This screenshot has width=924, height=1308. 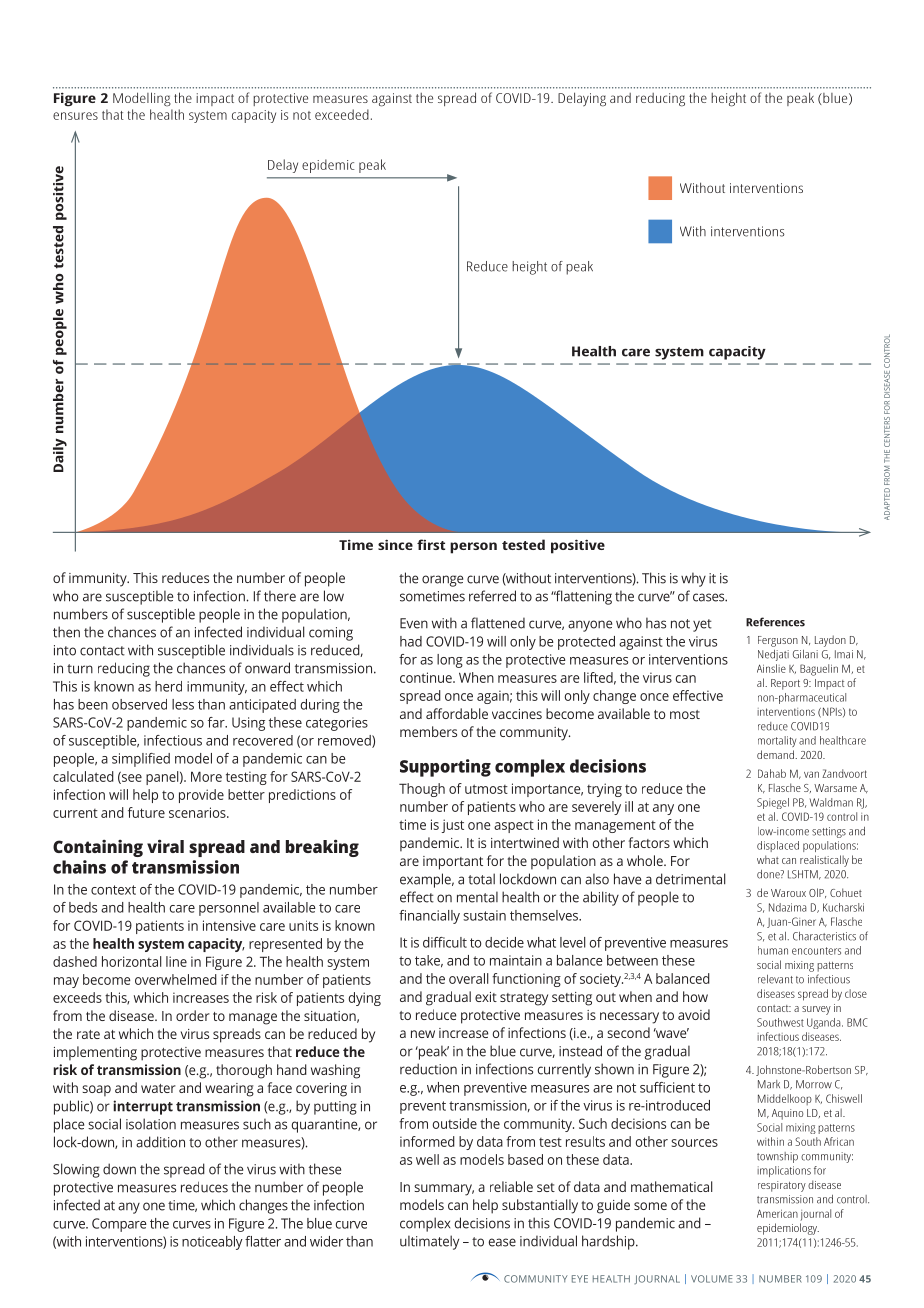 I want to click on there, so click(x=280, y=596).
